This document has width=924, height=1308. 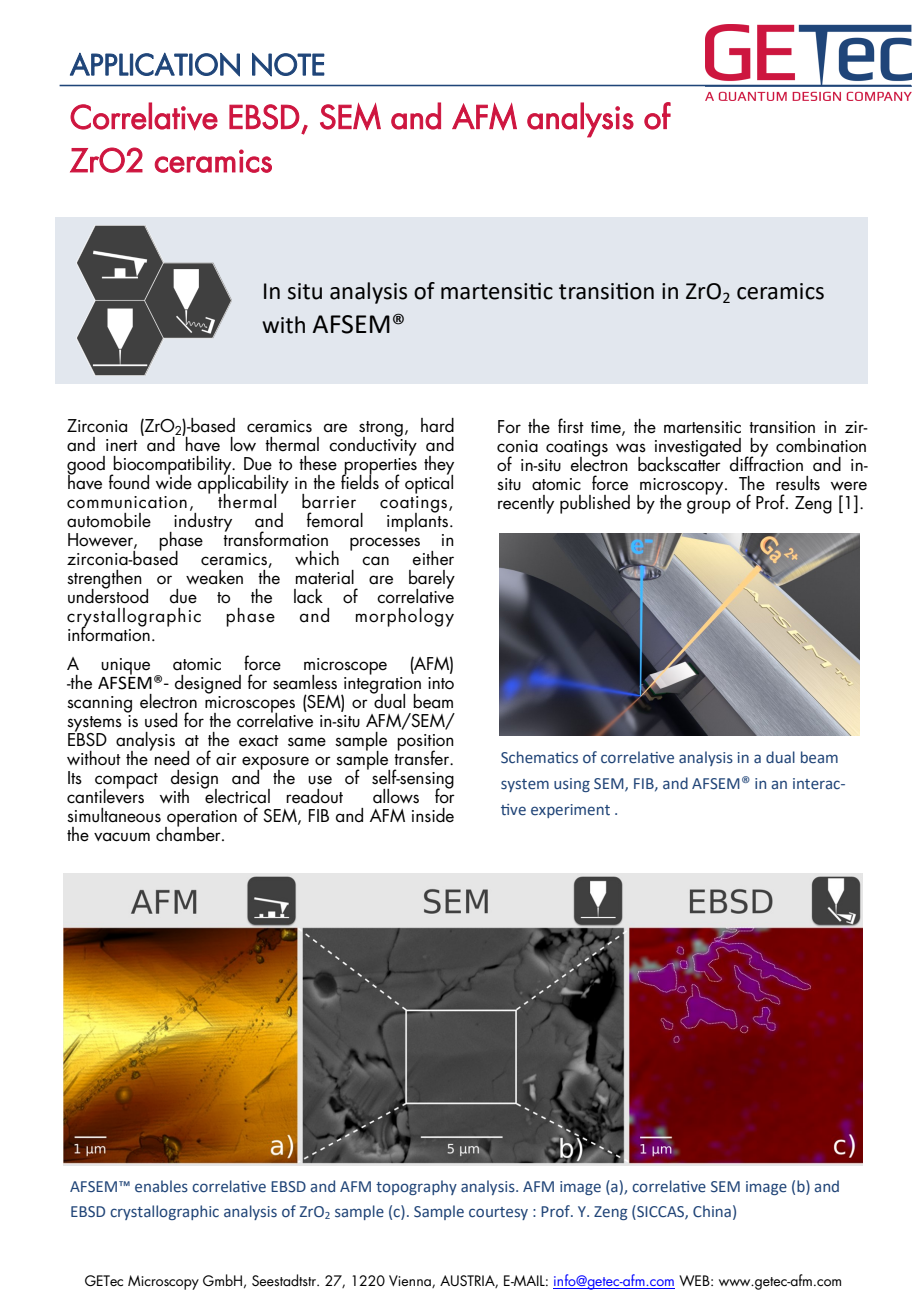 What do you see at coordinates (572, 785) in the document?
I see `using` at bounding box center [572, 785].
